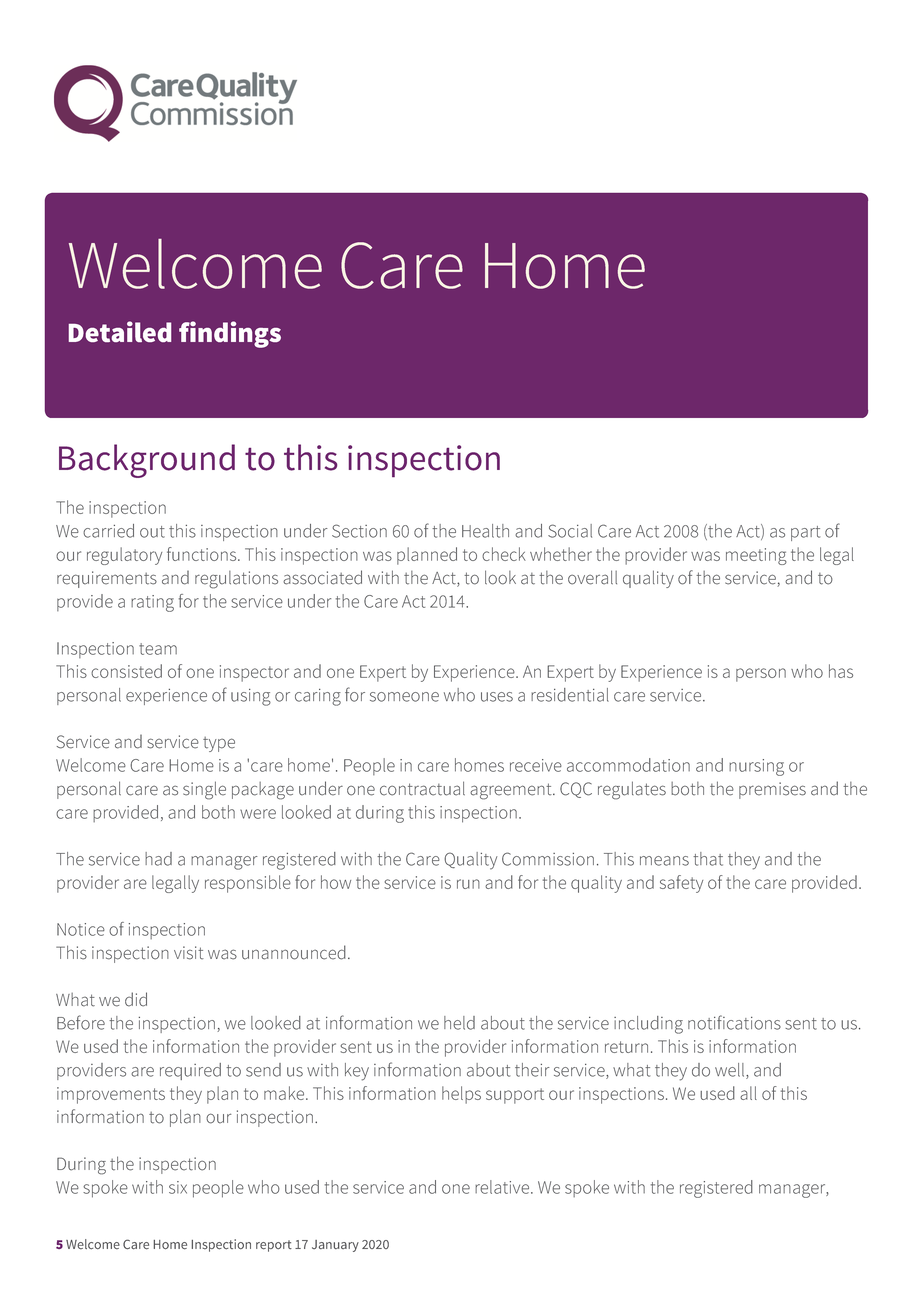 The width and height of the page is (924, 1308). Describe the element at coordinates (178, 1187) in the page. I see `six` at that location.
